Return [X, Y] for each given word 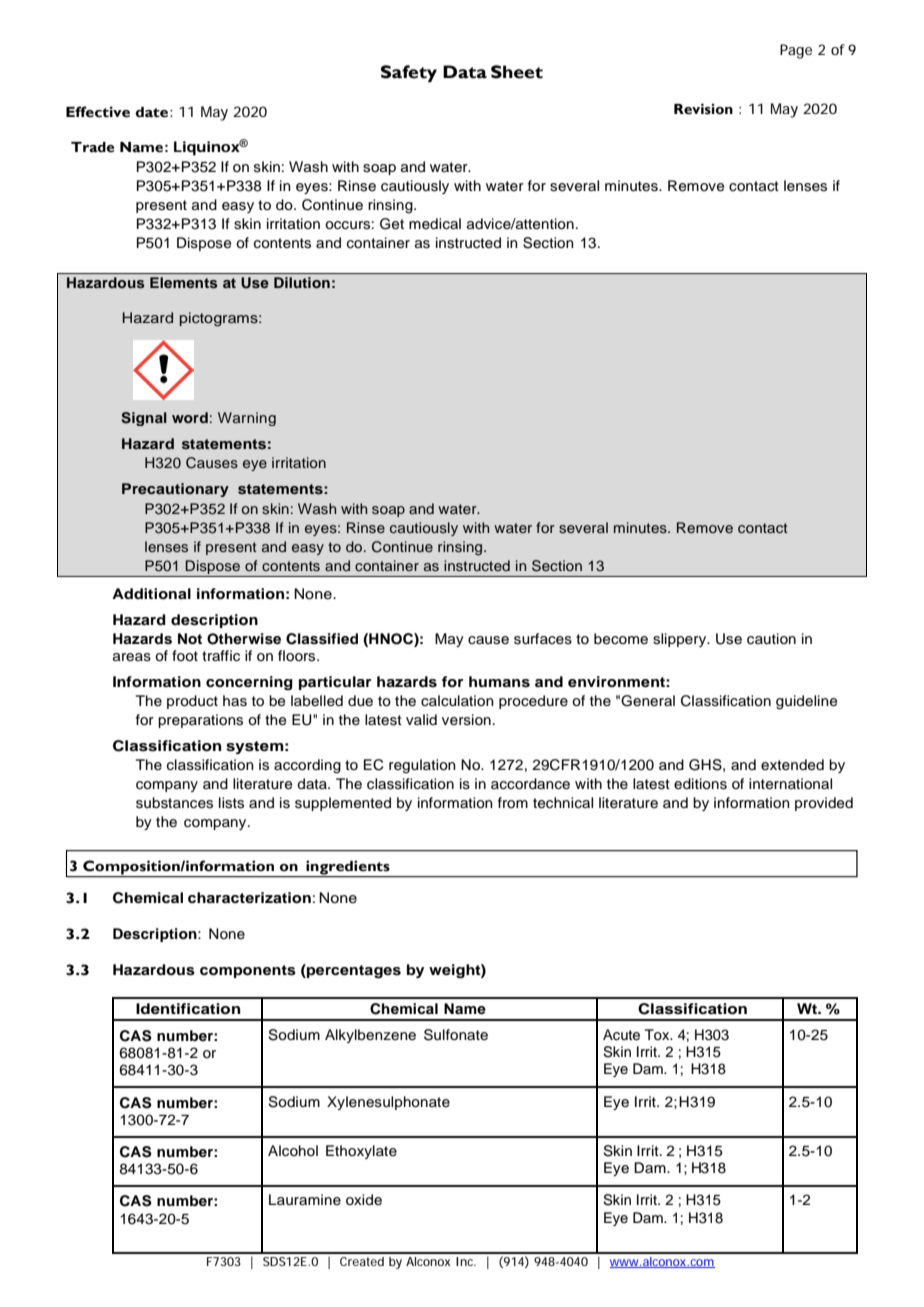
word [190, 417]
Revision [703, 109]
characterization [249, 898]
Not [190, 639]
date [153, 112]
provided [824, 804]
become [621, 639]
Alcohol [293, 1151]
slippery [681, 640]
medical [435, 224]
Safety [409, 74]
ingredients [348, 868]
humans [499, 682]
